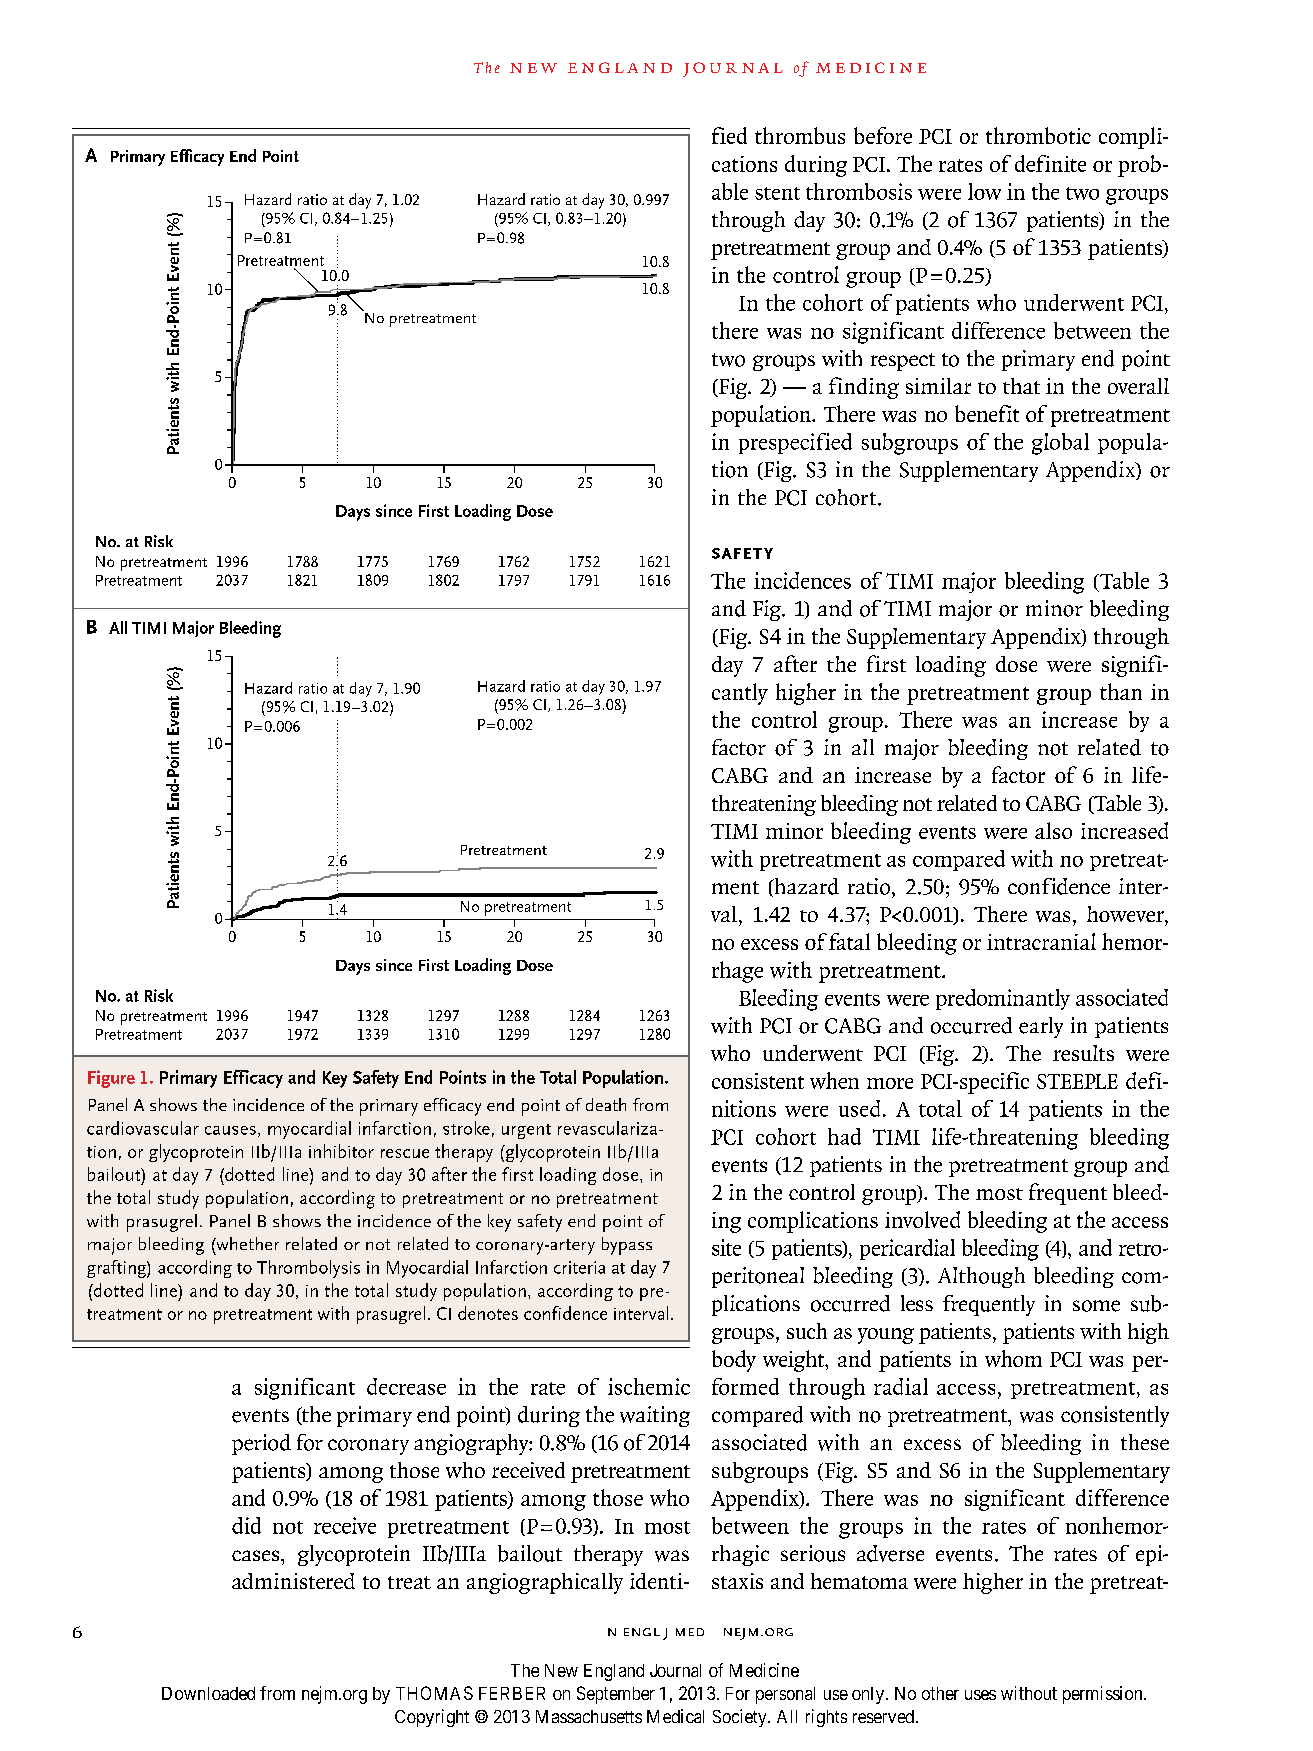  Describe the element at coordinates (883, 135) in the screenshot. I see `before` at that location.
